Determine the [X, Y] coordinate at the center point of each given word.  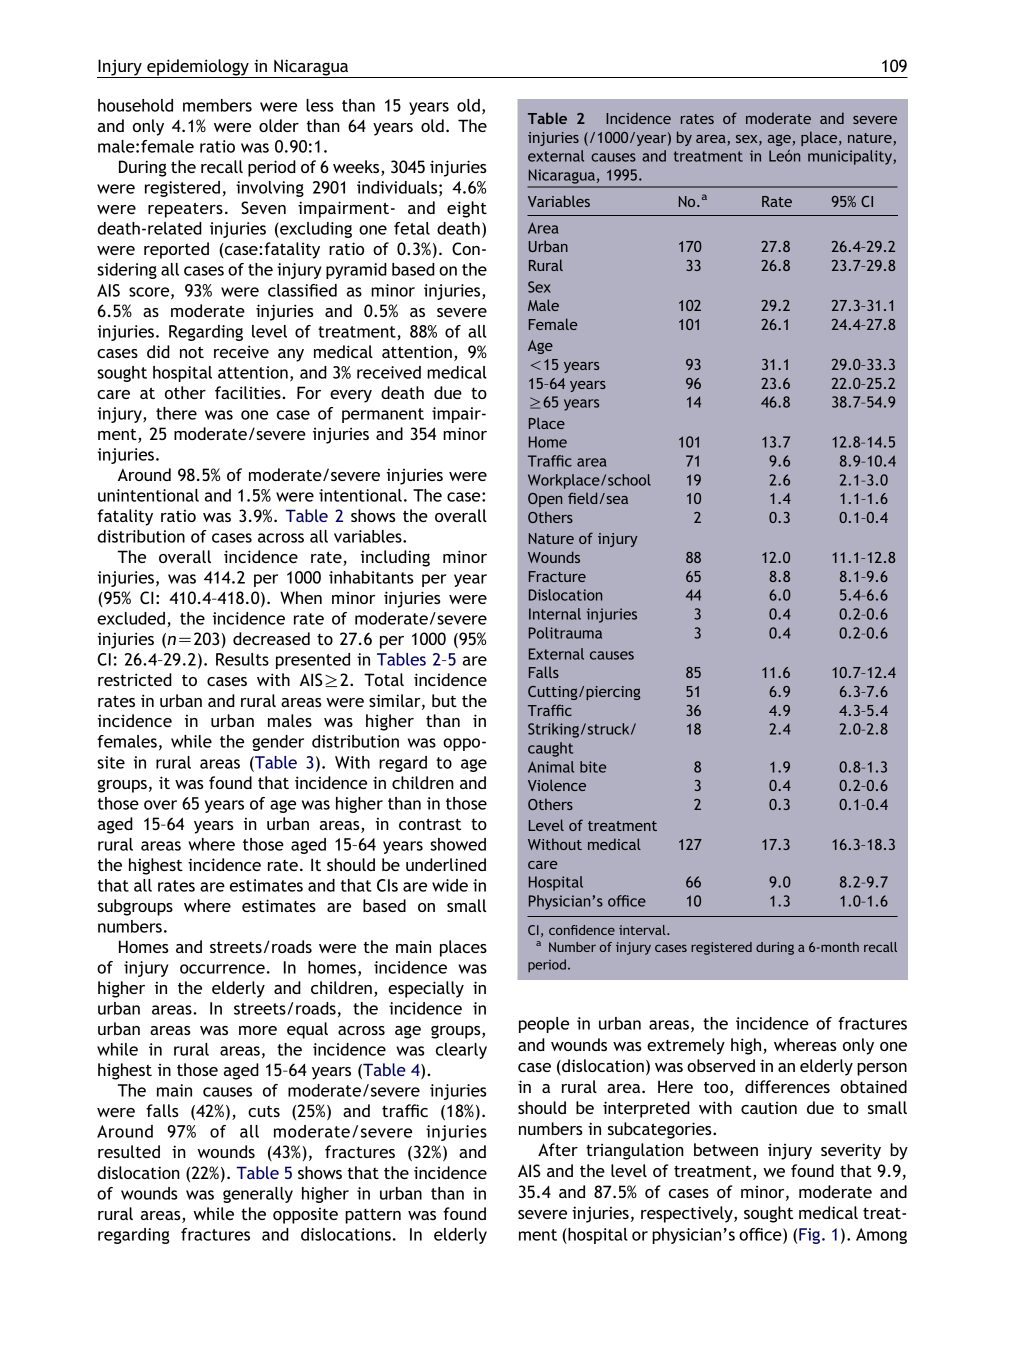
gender [278, 743]
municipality [851, 157]
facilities [249, 392]
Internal [555, 614]
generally [258, 1195]
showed [458, 844]
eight [467, 209]
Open [545, 500]
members [217, 105]
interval [643, 930]
